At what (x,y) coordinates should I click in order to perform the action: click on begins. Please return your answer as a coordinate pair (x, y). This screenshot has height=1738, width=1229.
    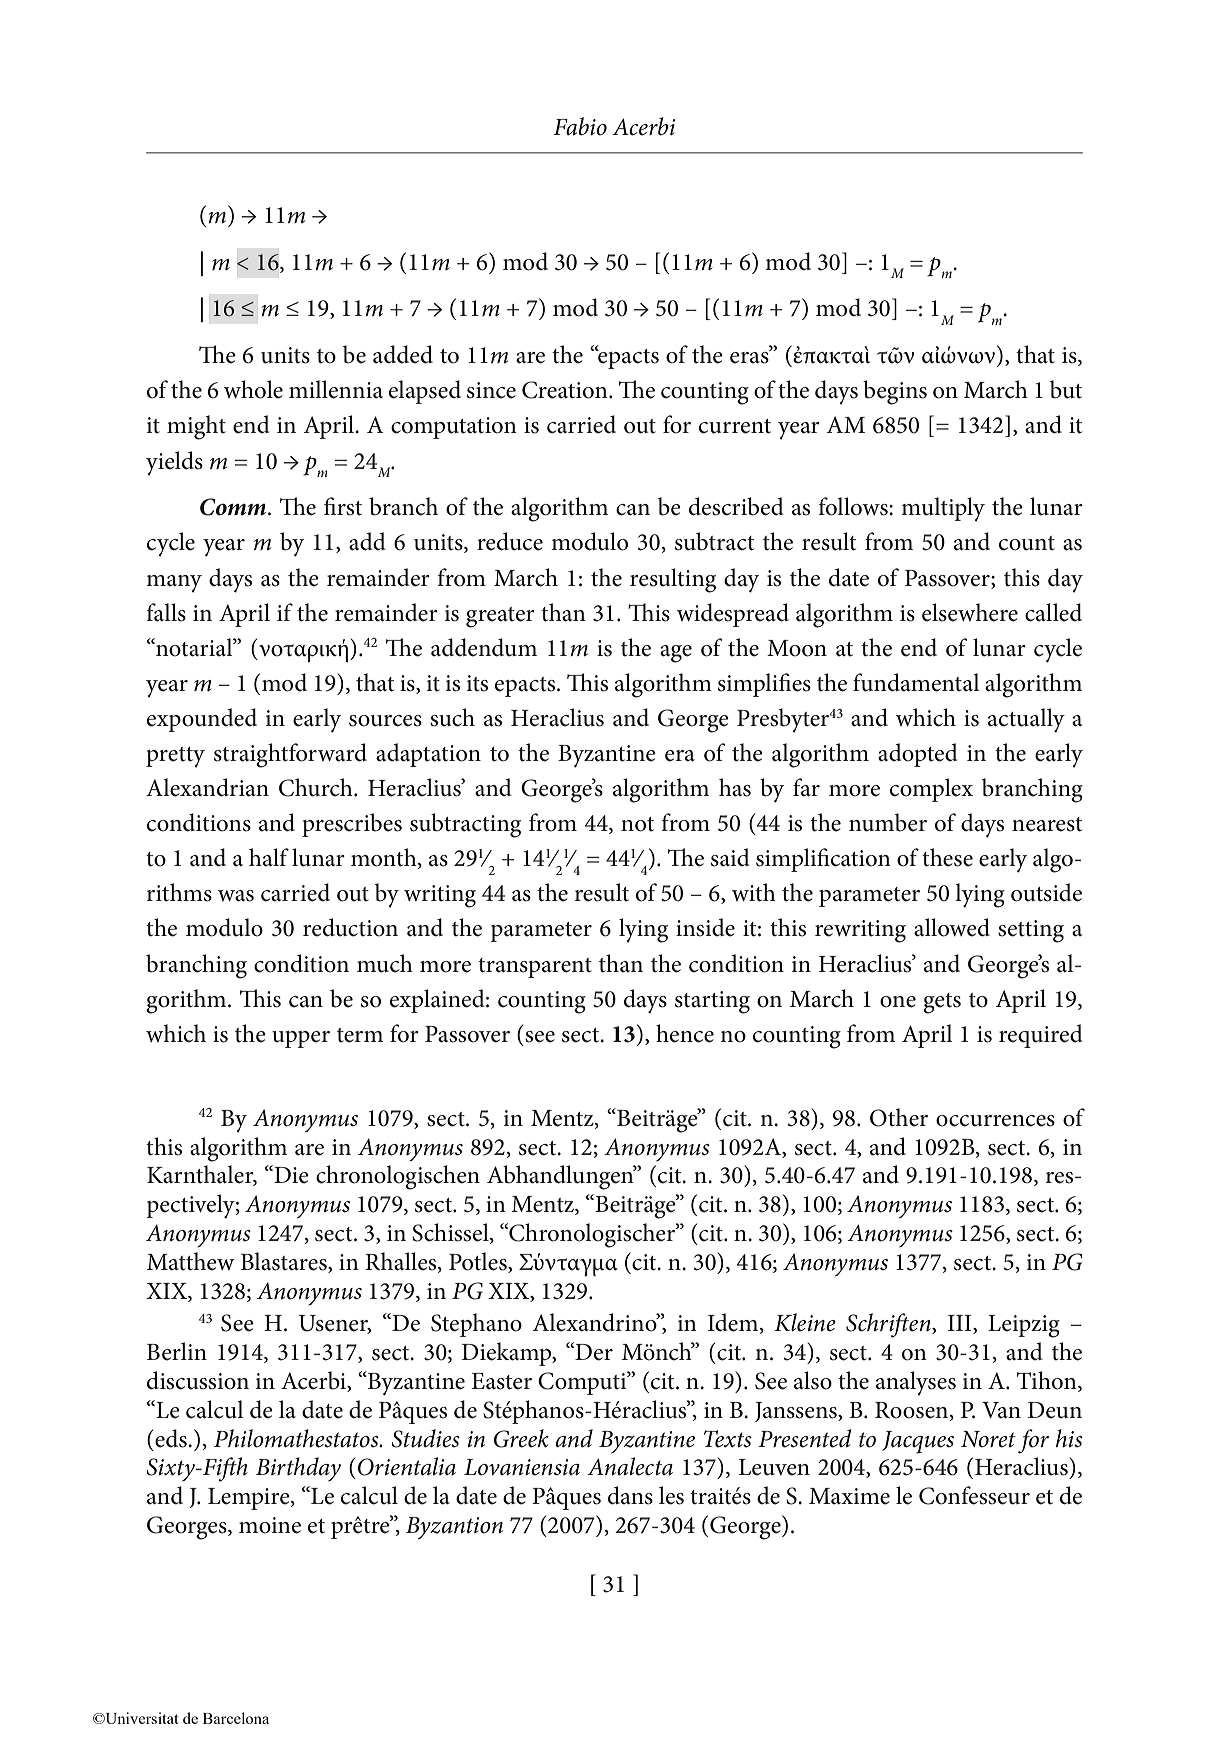
    Looking at the image, I should click on (895, 392).
